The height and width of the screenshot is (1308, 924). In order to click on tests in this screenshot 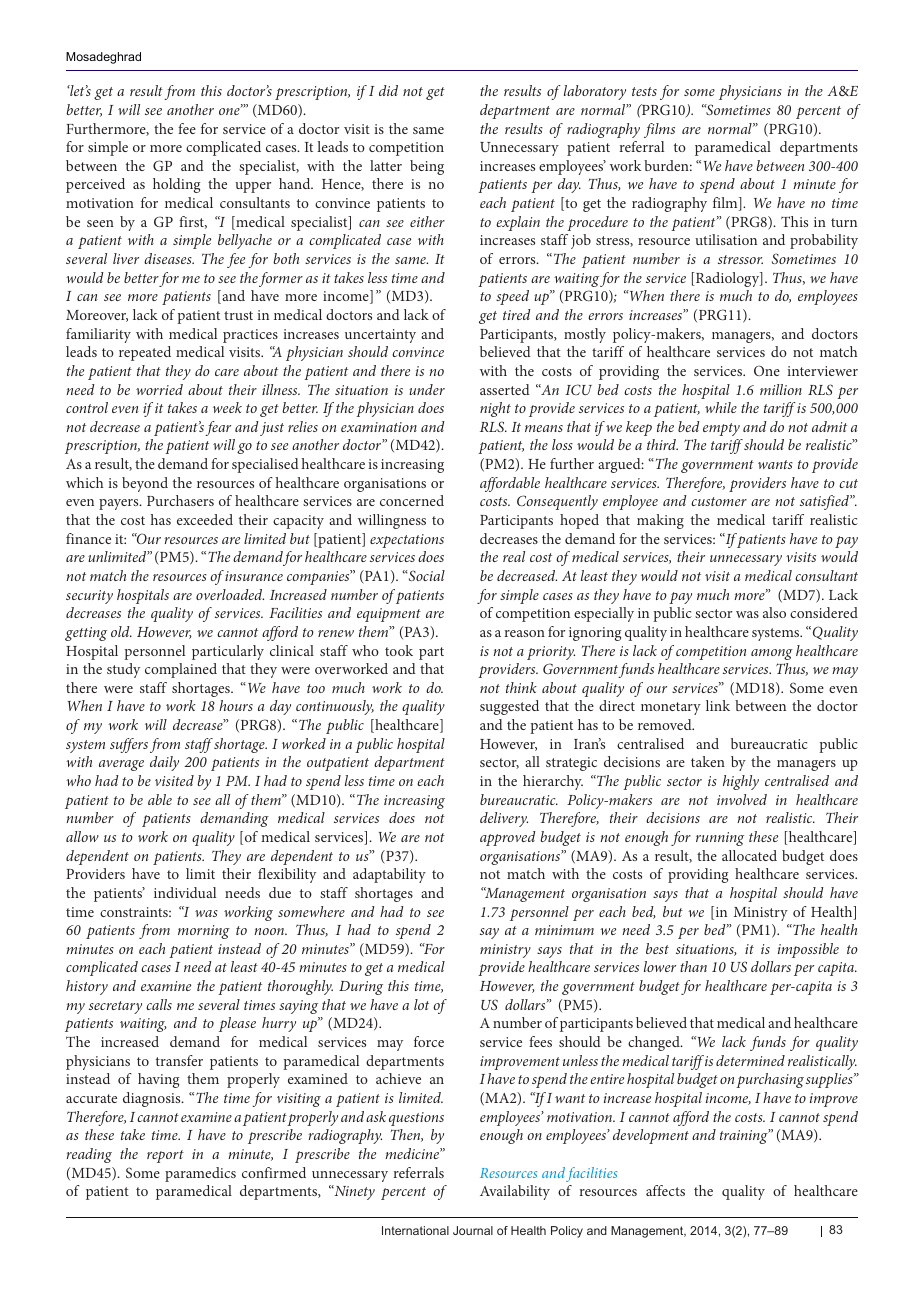, I will do `click(644, 91)`.
